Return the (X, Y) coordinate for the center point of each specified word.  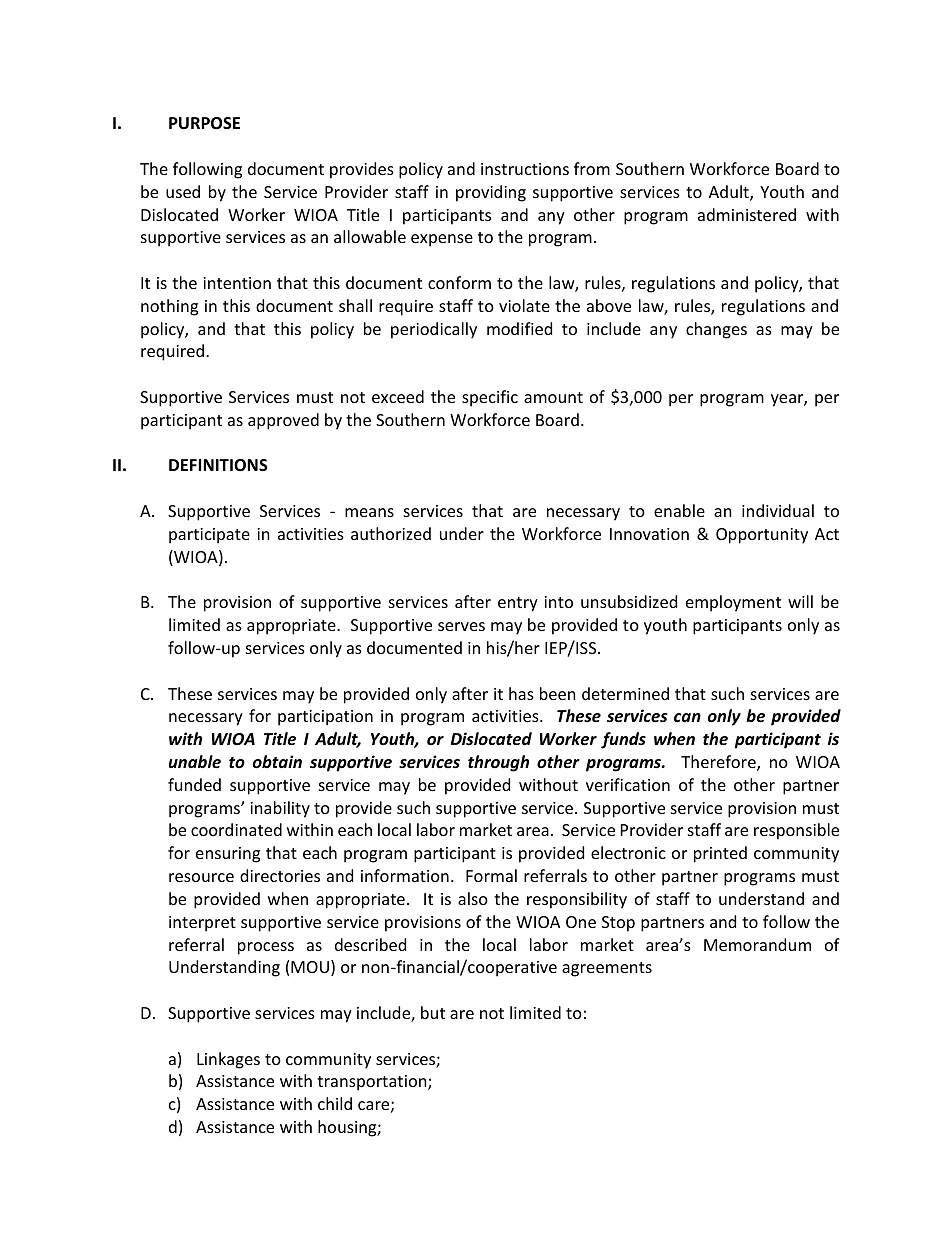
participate (209, 536)
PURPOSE (204, 123)
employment (733, 603)
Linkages (228, 1060)
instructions (525, 169)
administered (747, 214)
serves (461, 626)
